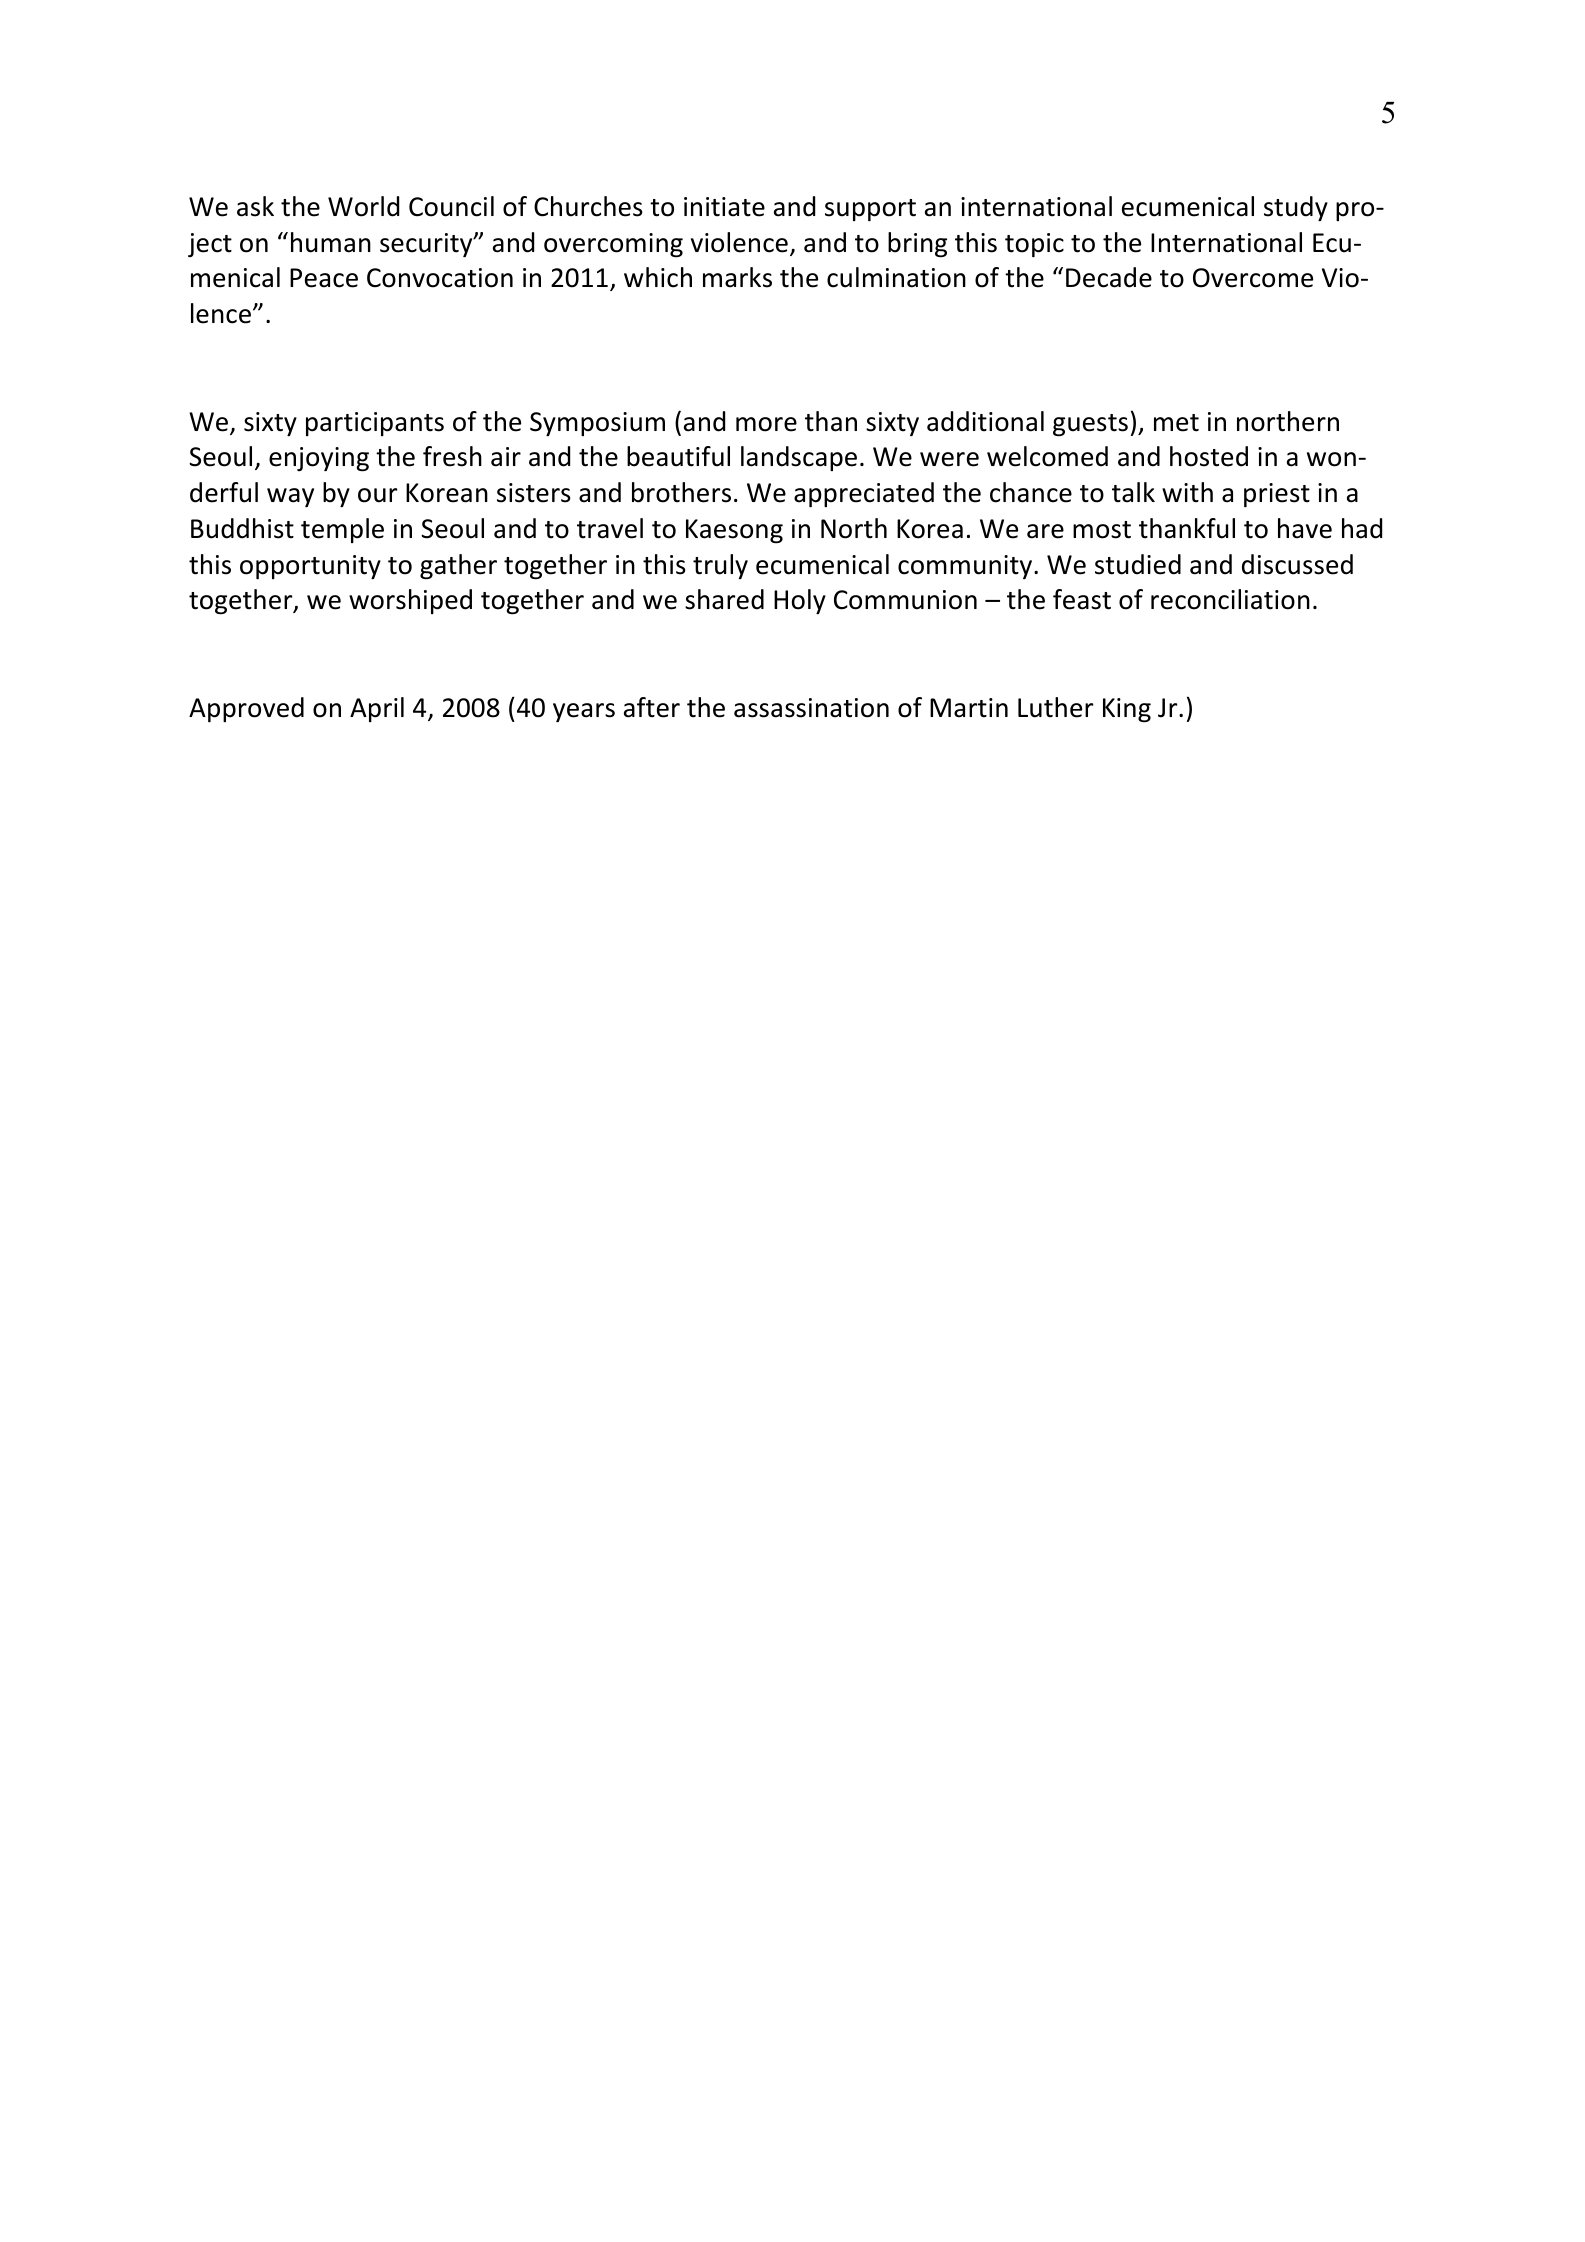 This screenshot has height=2242, width=1585. I want to click on enjoying, so click(319, 459).
